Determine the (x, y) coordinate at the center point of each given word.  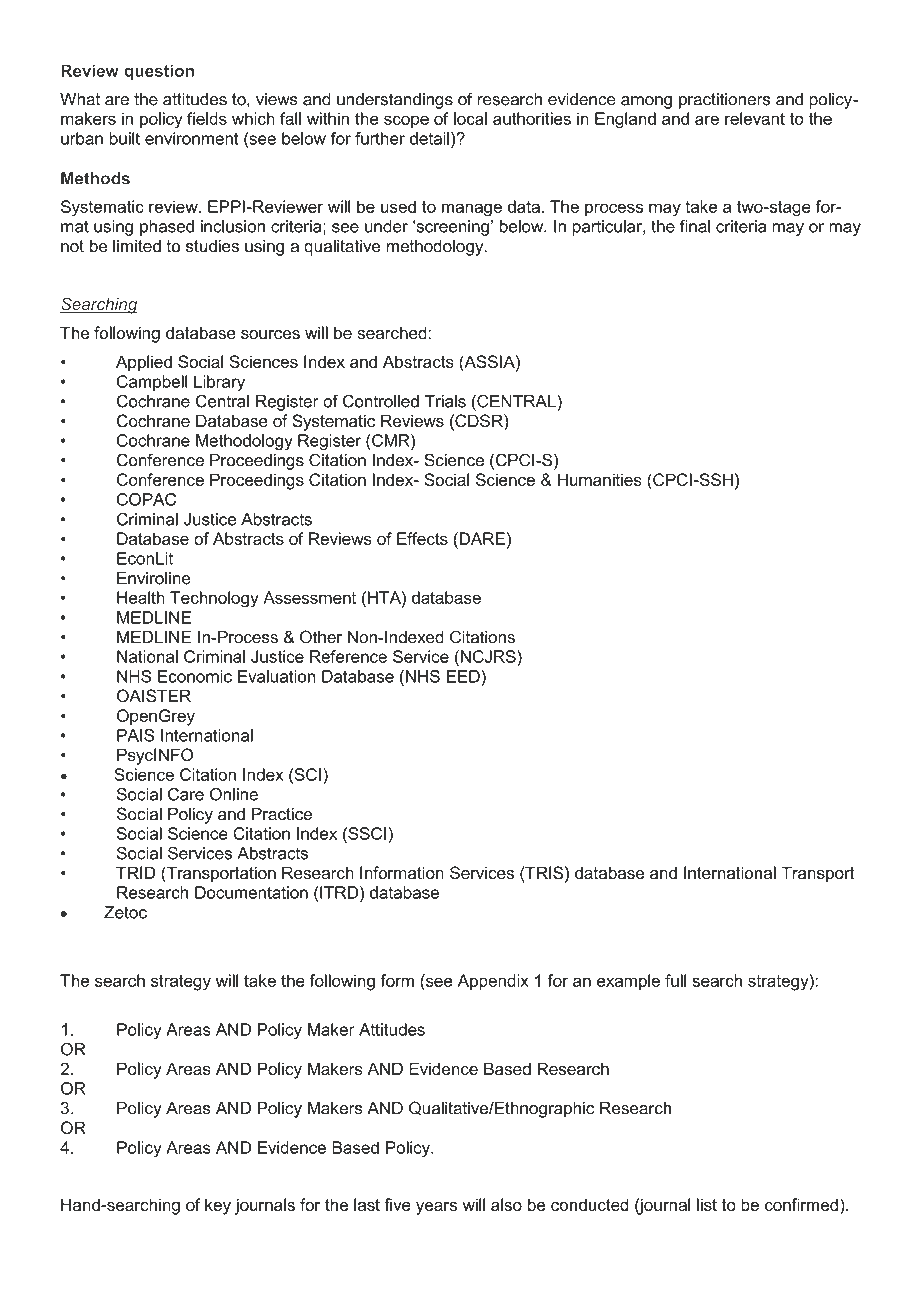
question (159, 72)
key (218, 1206)
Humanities (600, 479)
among (646, 102)
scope (406, 122)
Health (141, 597)
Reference (348, 656)
